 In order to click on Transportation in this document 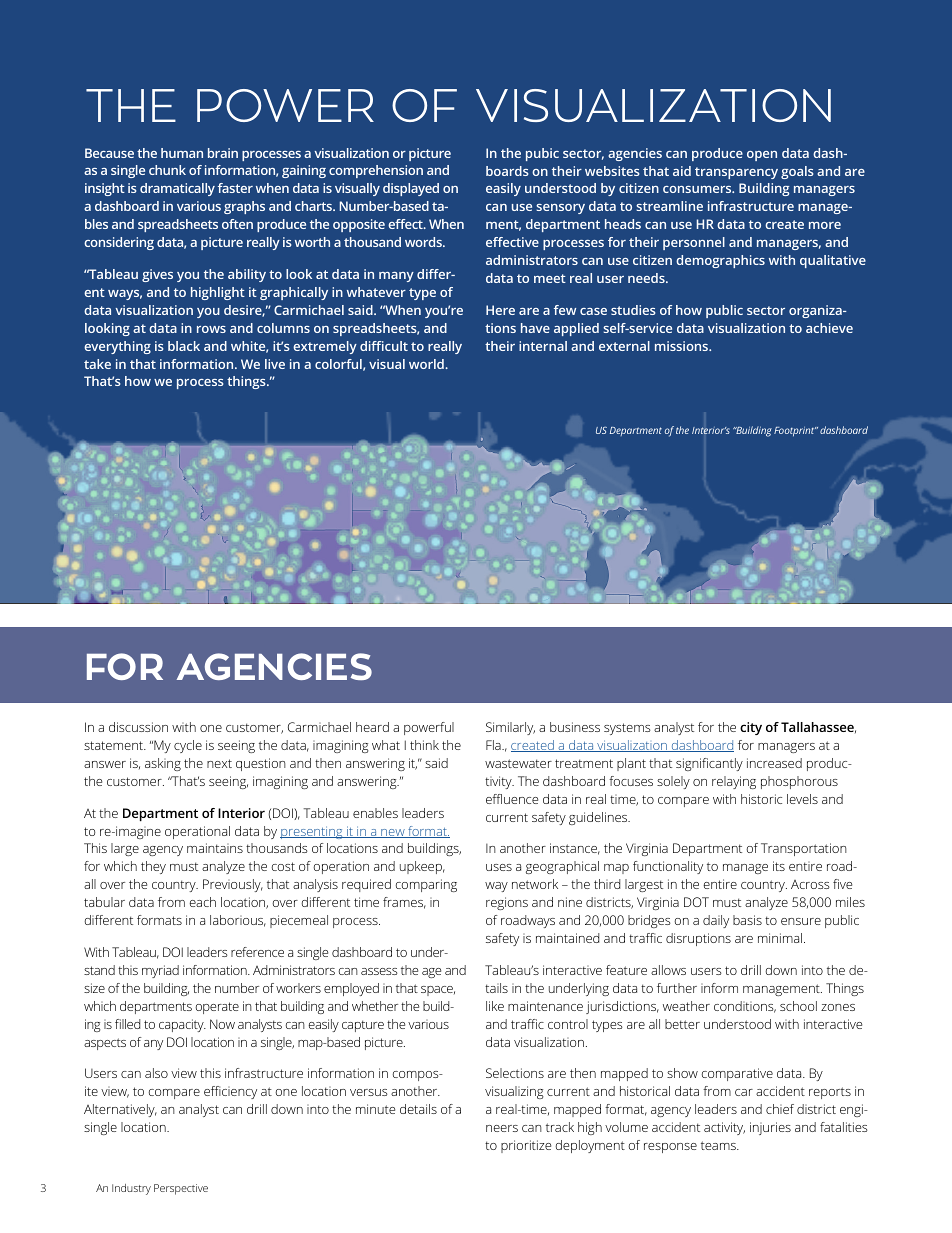, I will do `click(804, 849)`.
